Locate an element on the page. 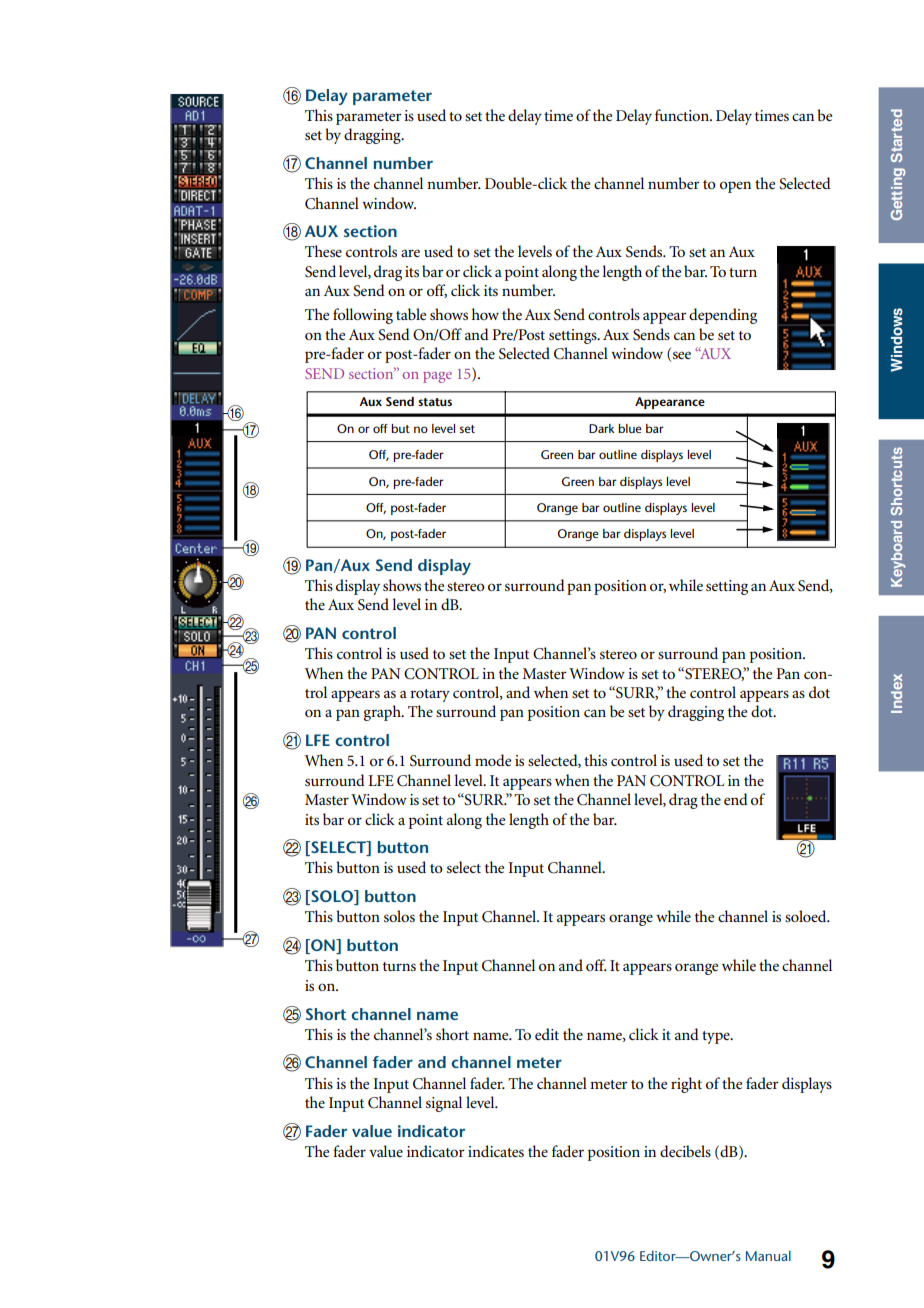 Image resolution: width=924 pixels, height=1308 pixels. signal is located at coordinates (444, 1104).
